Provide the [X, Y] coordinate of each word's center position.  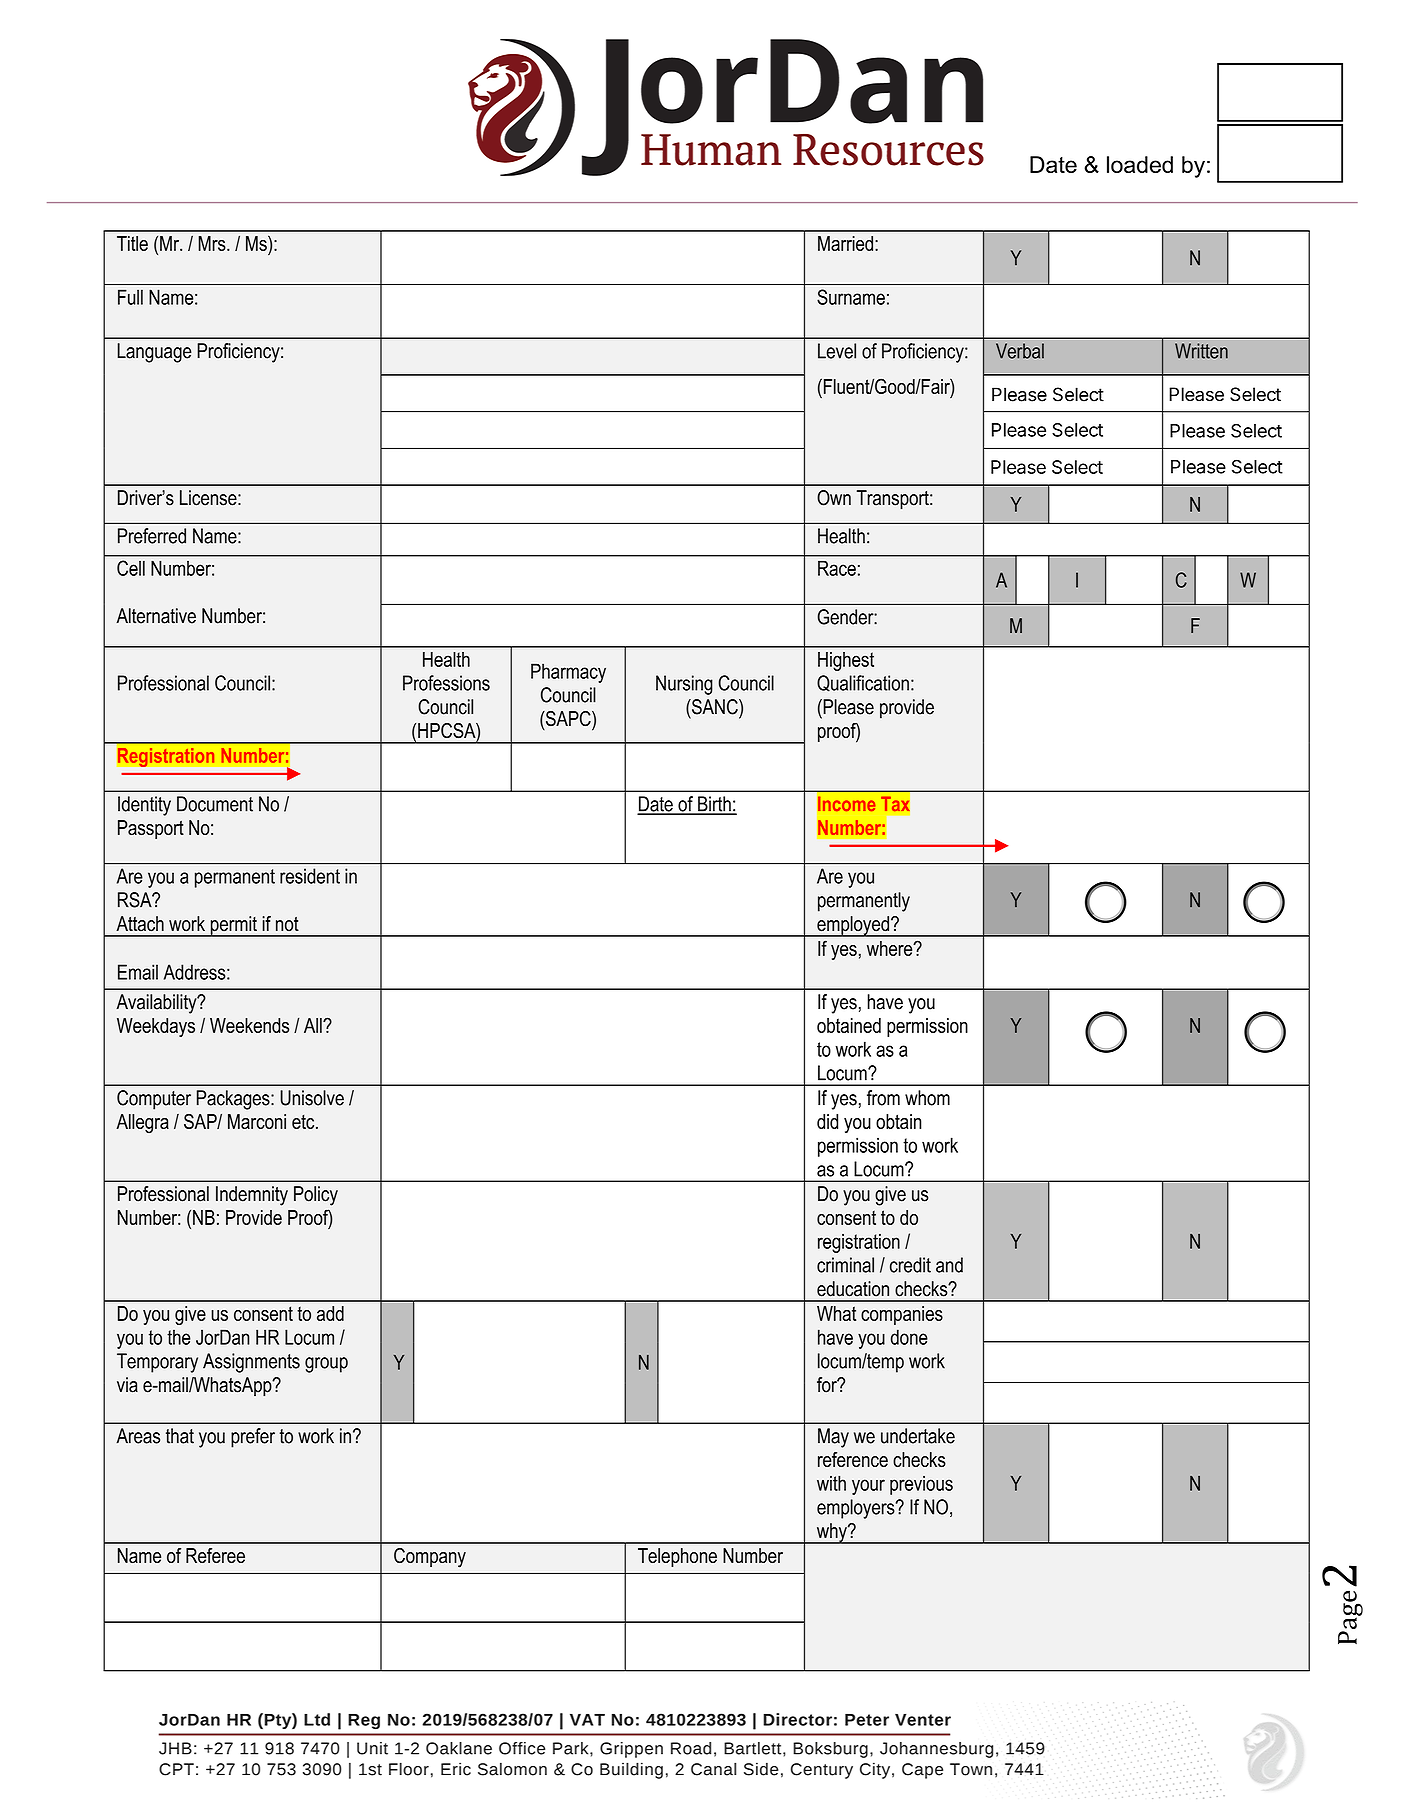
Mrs [213, 243]
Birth [714, 805]
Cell [131, 568]
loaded [1140, 164]
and [949, 1265]
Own [834, 498]
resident [310, 876]
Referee [215, 1555]
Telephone [677, 1557]
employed [853, 926]
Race [837, 568]
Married [845, 243]
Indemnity [252, 1196]
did [827, 1121]
